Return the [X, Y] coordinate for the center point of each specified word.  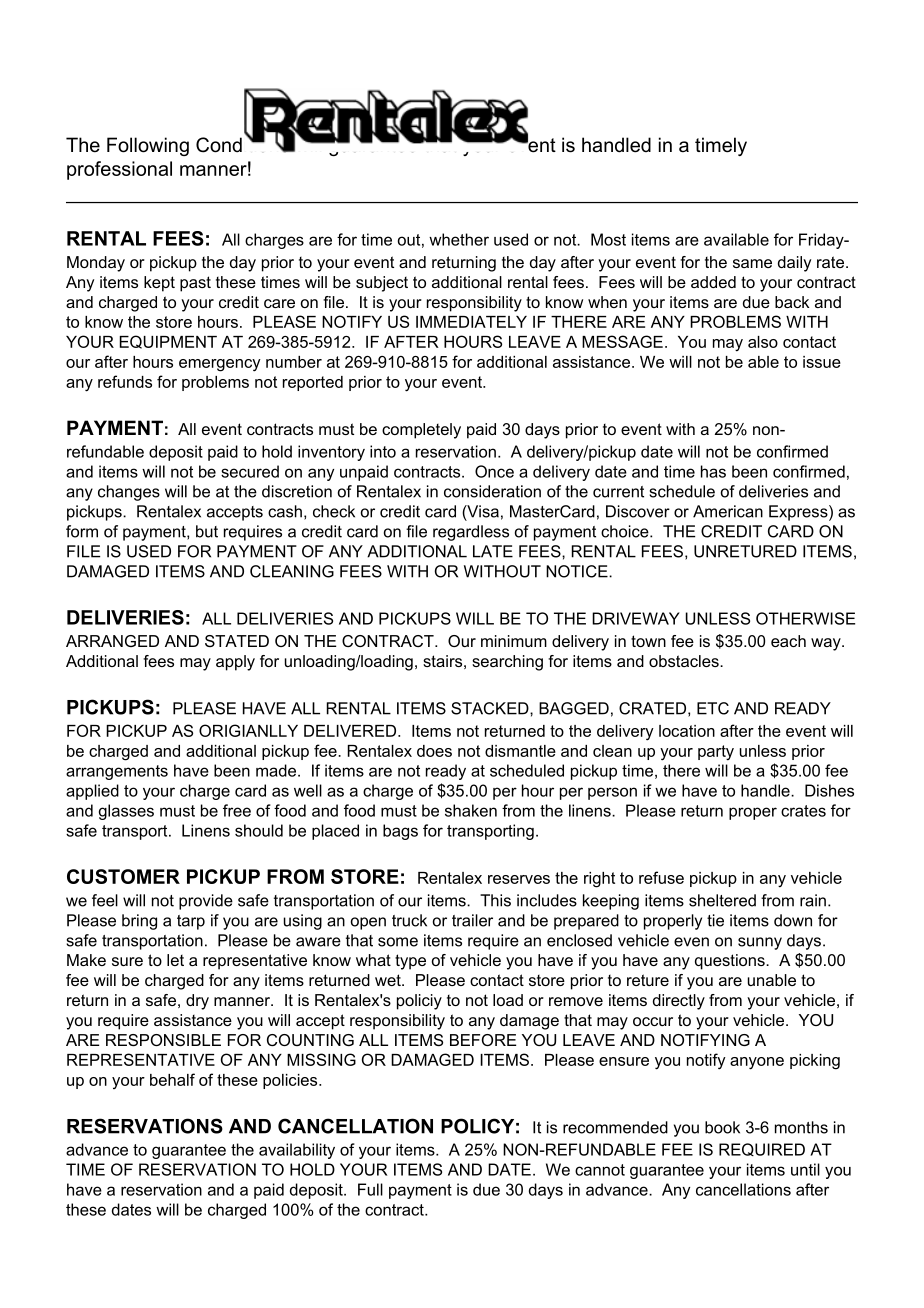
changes [129, 493]
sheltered [722, 900]
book [722, 1127]
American [728, 511]
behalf [172, 1079]
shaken [471, 810]
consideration [492, 491]
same [752, 263]
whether [459, 239]
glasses [126, 812]
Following [148, 146]
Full [370, 1189]
